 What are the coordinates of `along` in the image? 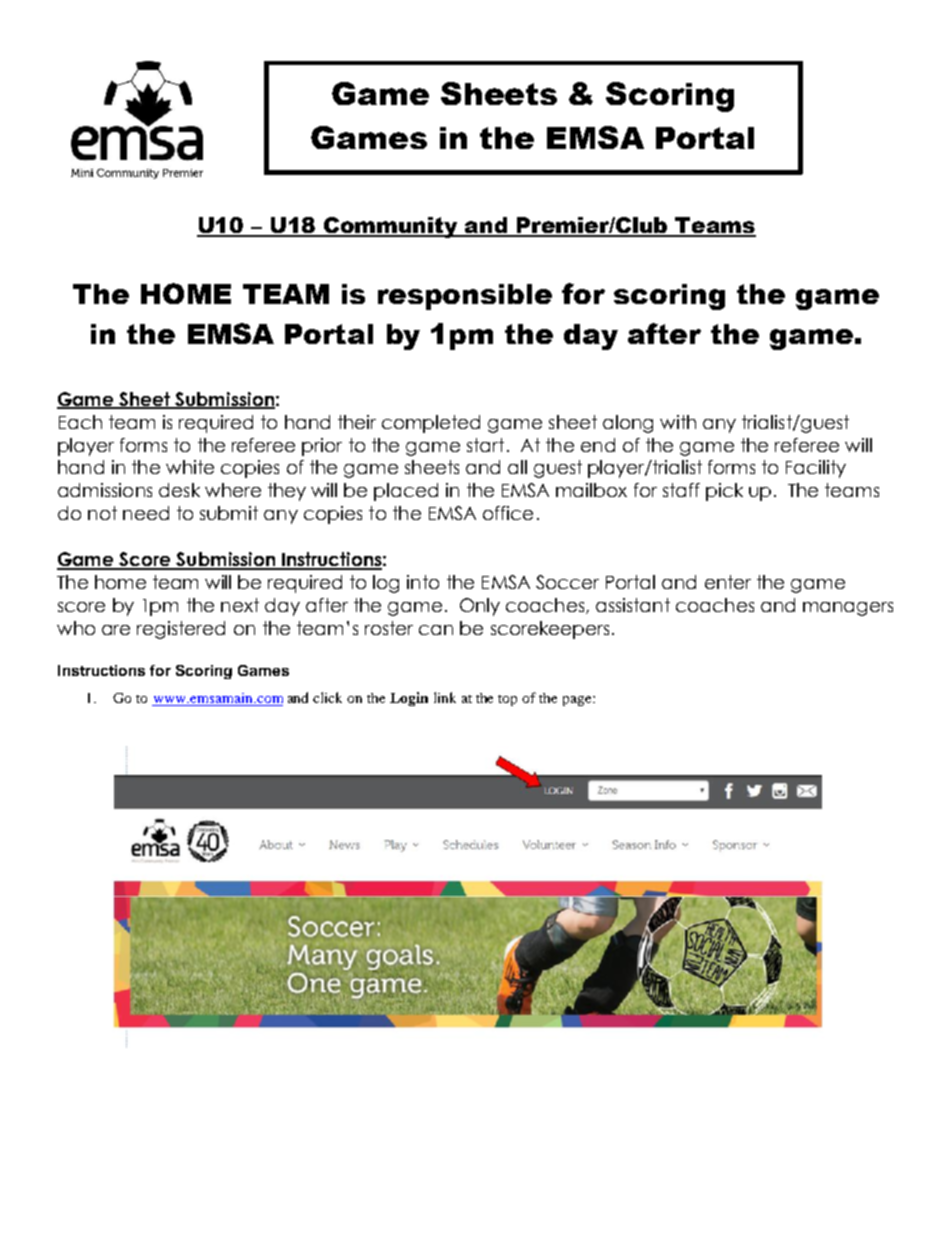 It's located at (628, 424).
